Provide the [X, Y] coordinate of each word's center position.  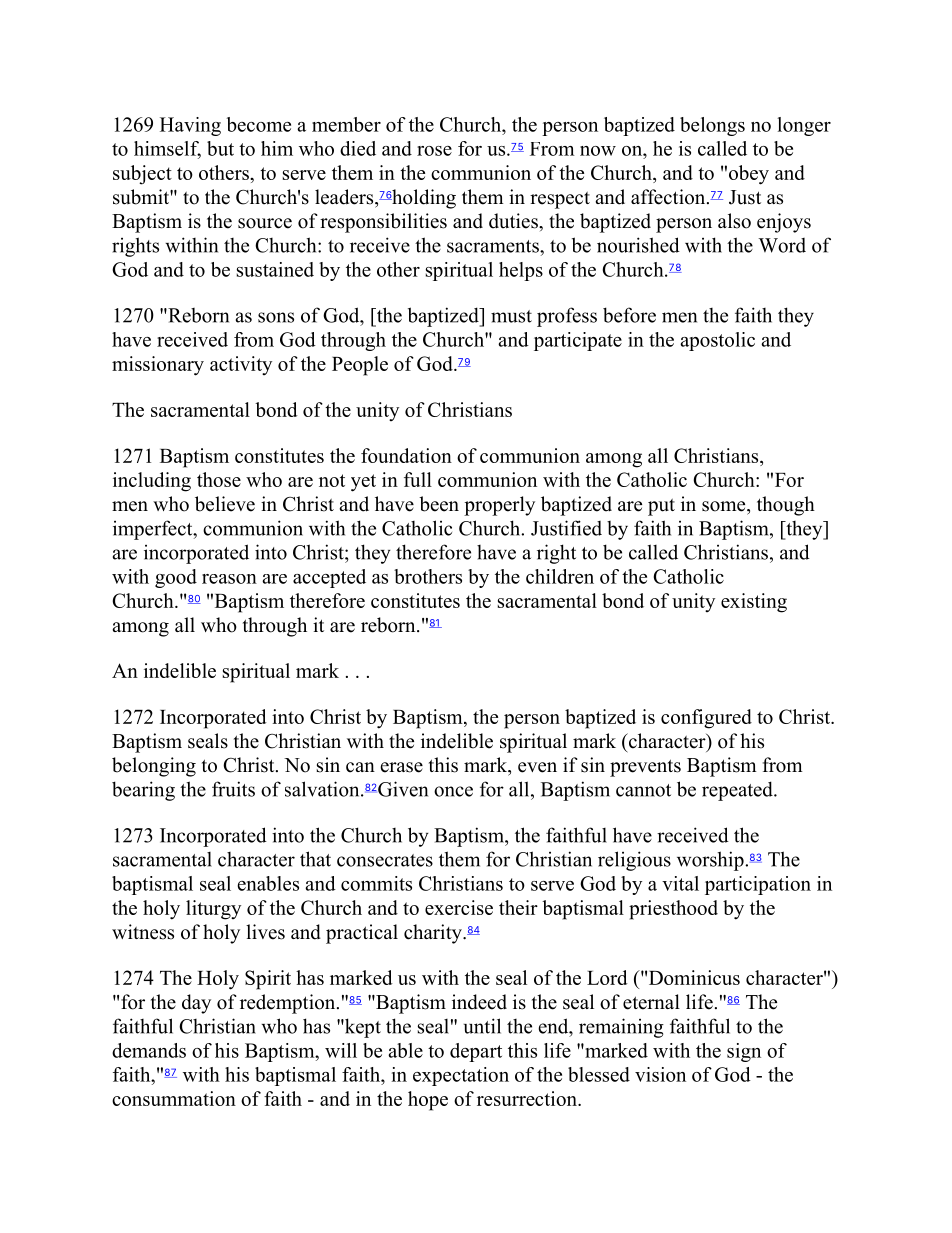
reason [229, 579]
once [453, 791]
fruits [233, 789]
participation [758, 885]
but [220, 148]
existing [754, 603]
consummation [174, 1098]
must [511, 316]
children [560, 576]
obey [749, 175]
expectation [461, 1076]
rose [434, 151]
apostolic [717, 341]
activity [241, 365]
